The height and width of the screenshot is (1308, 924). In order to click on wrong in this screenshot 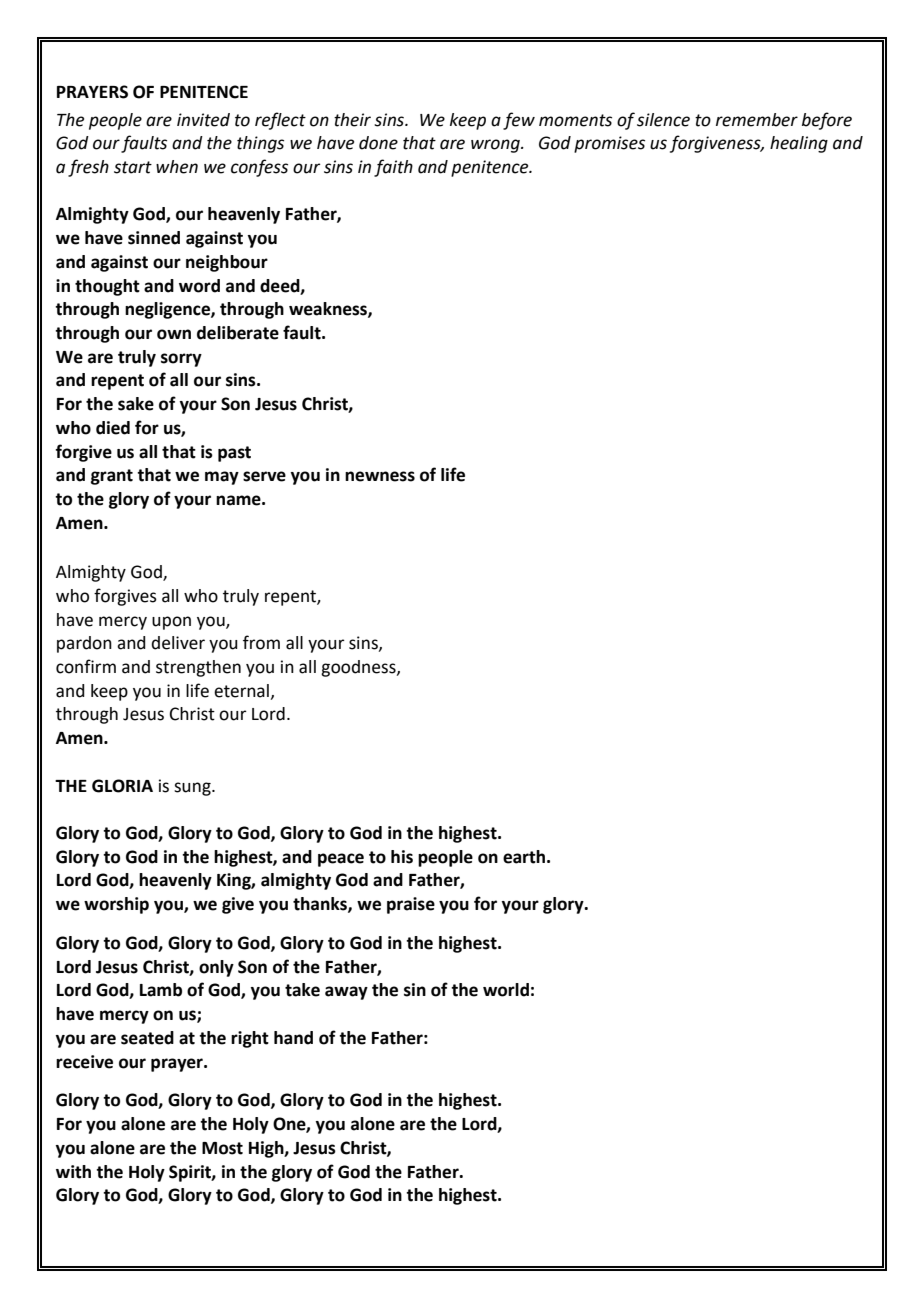, I will do `click(496, 146)`.
